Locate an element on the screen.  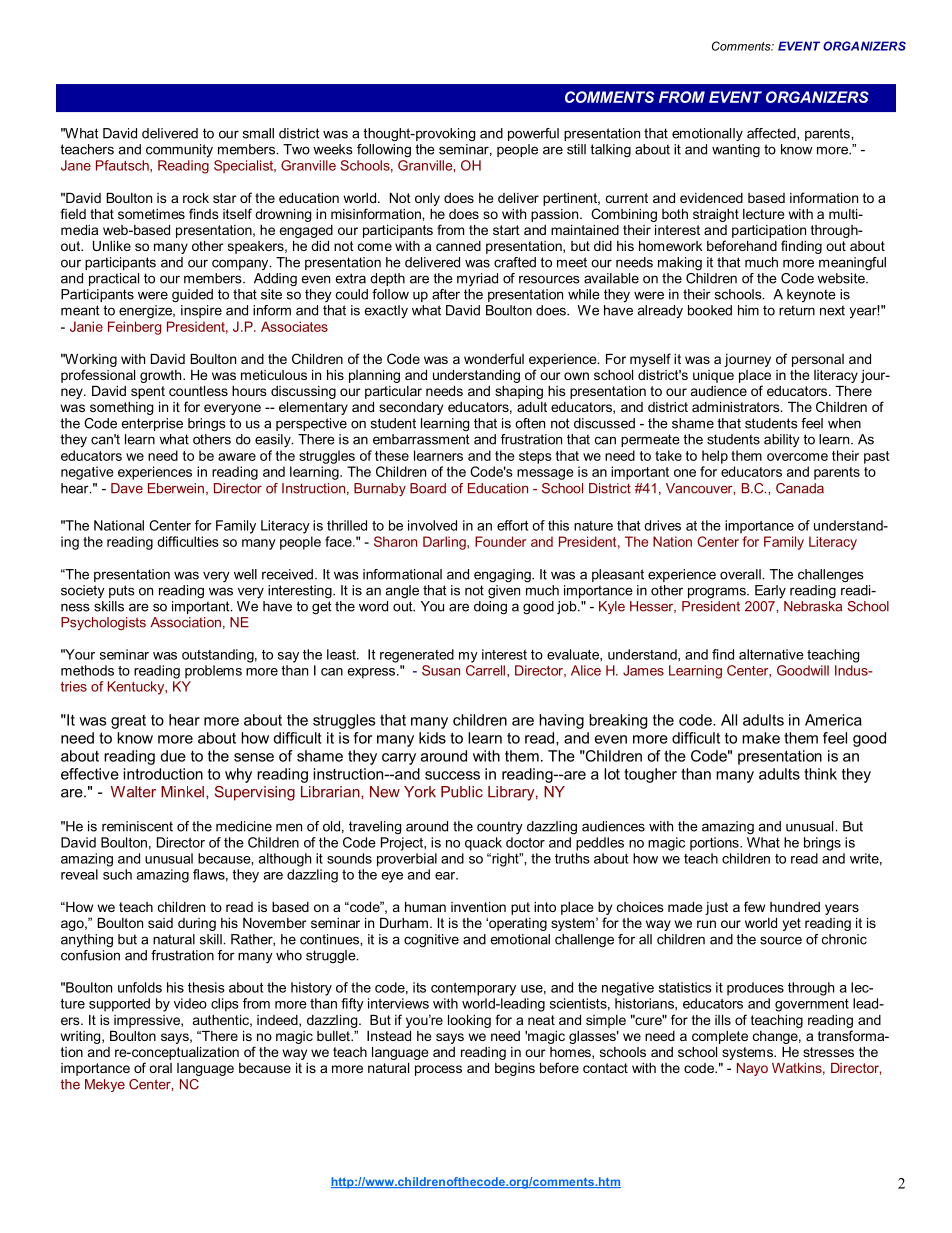
affected is located at coordinates (772, 134).
